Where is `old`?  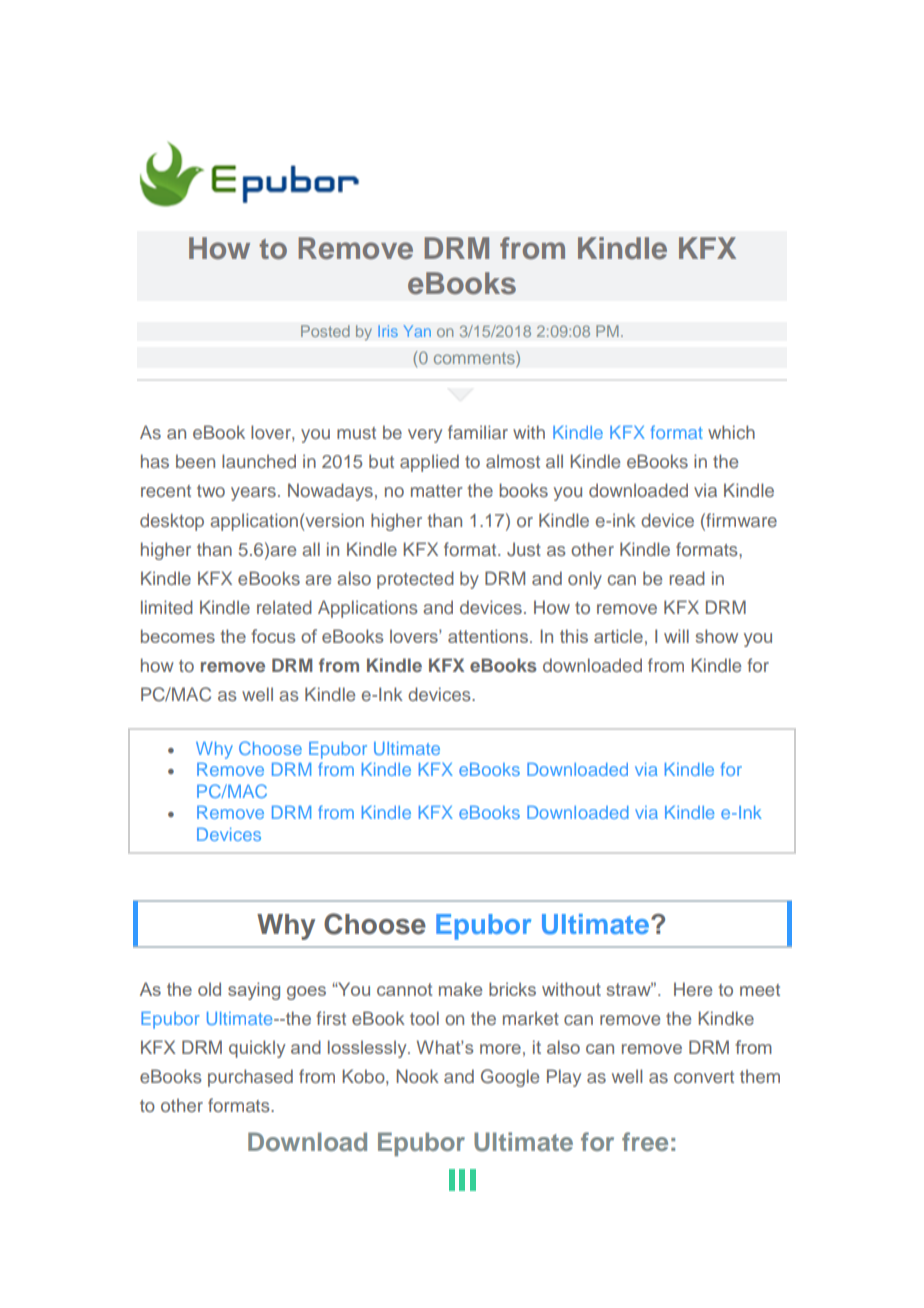 old is located at coordinates (209, 989).
